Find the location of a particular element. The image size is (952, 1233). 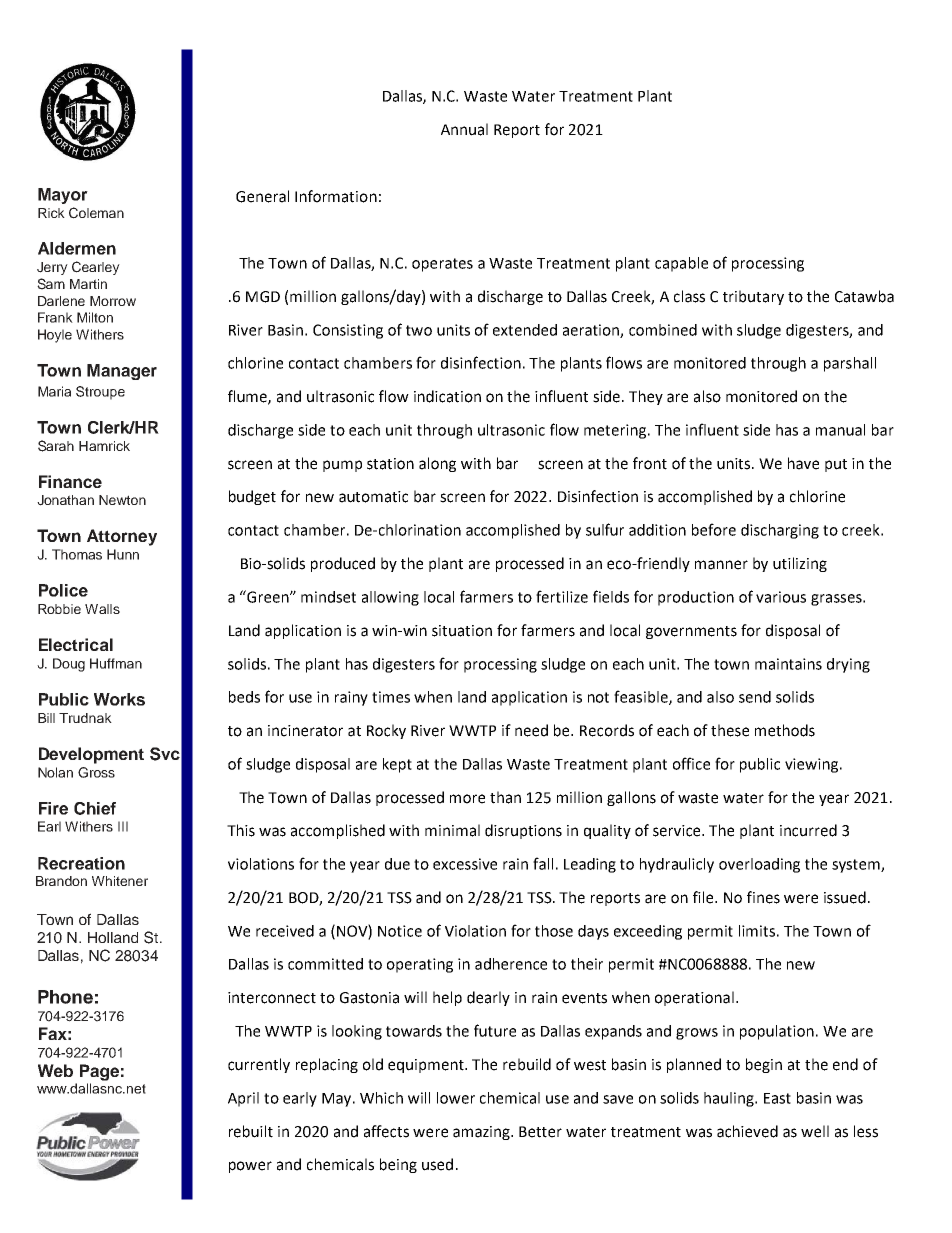

Annual is located at coordinates (464, 129).
